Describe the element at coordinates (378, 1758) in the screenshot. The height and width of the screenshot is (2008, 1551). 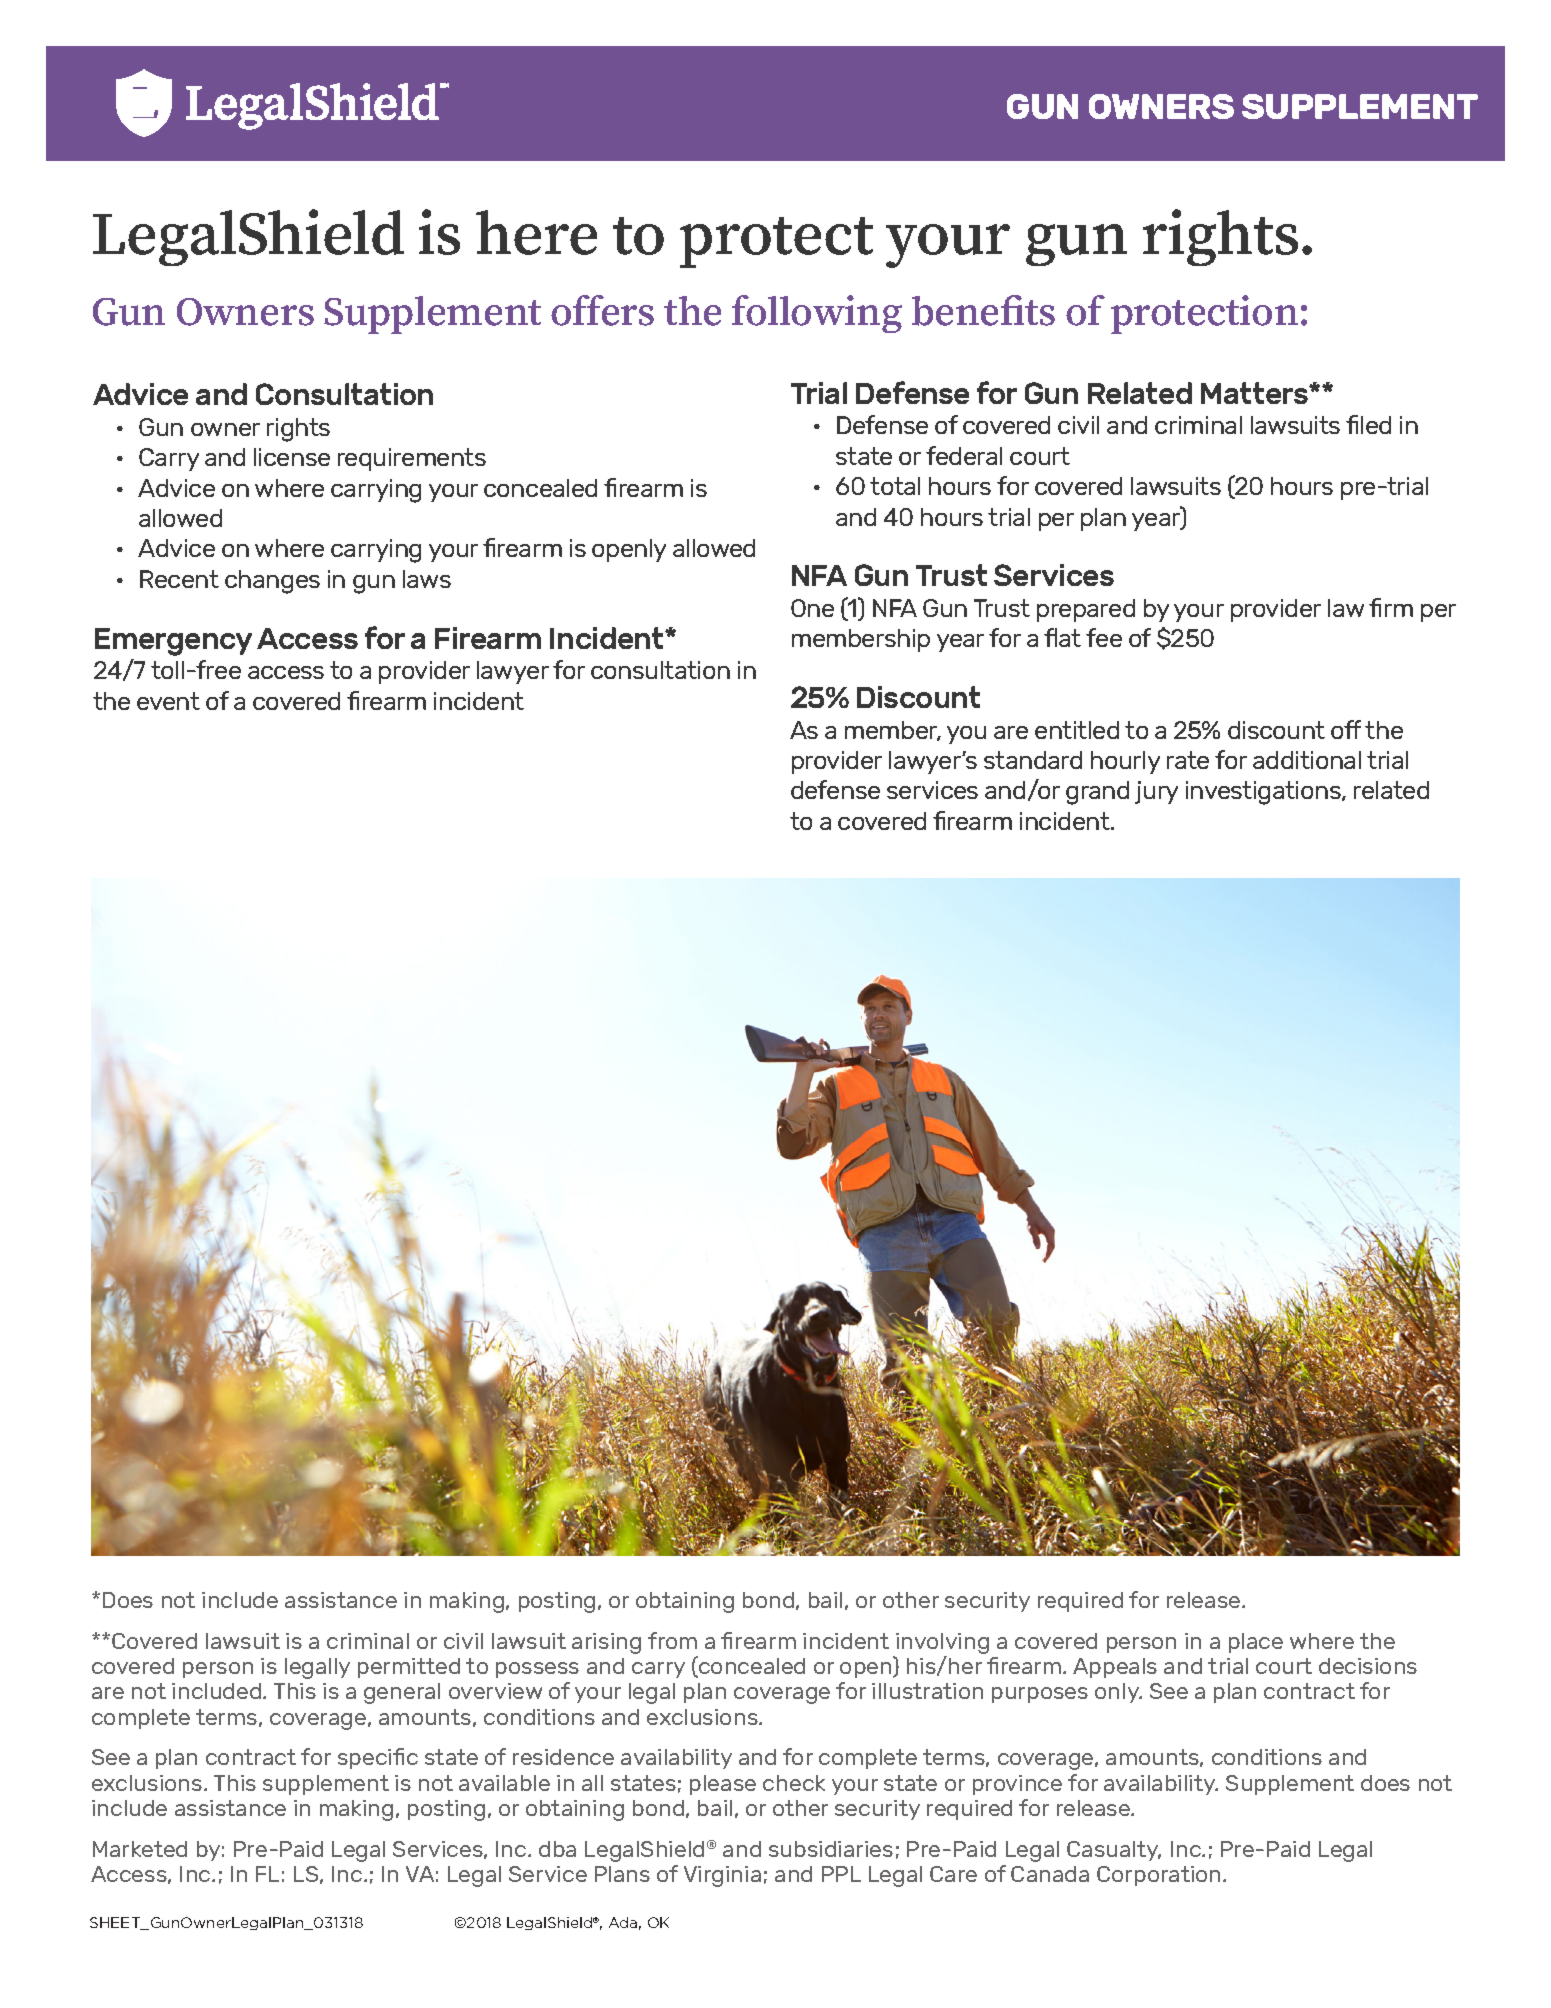
I see `specific` at that location.
